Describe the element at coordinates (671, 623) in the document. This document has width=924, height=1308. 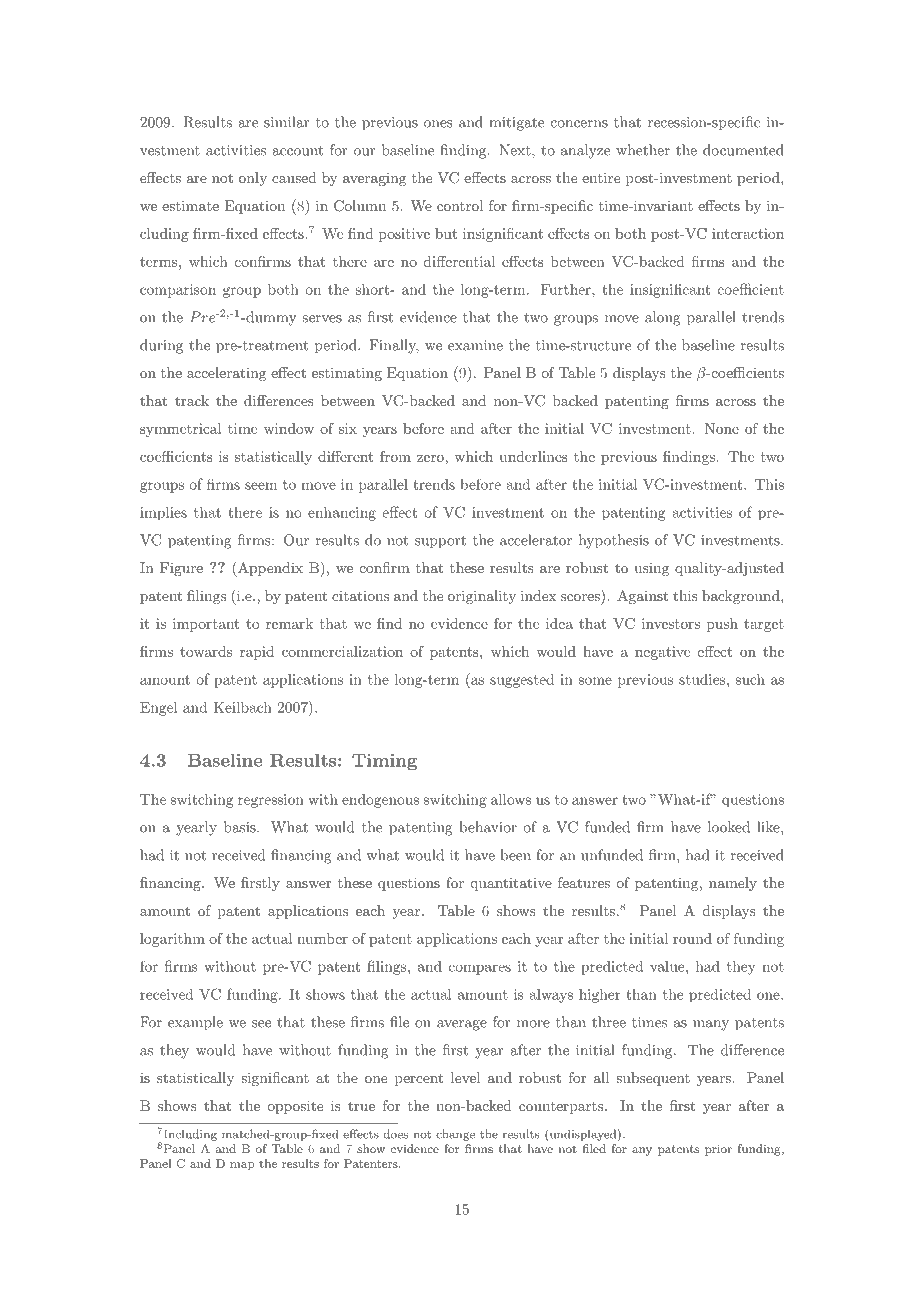
I see `investors` at that location.
